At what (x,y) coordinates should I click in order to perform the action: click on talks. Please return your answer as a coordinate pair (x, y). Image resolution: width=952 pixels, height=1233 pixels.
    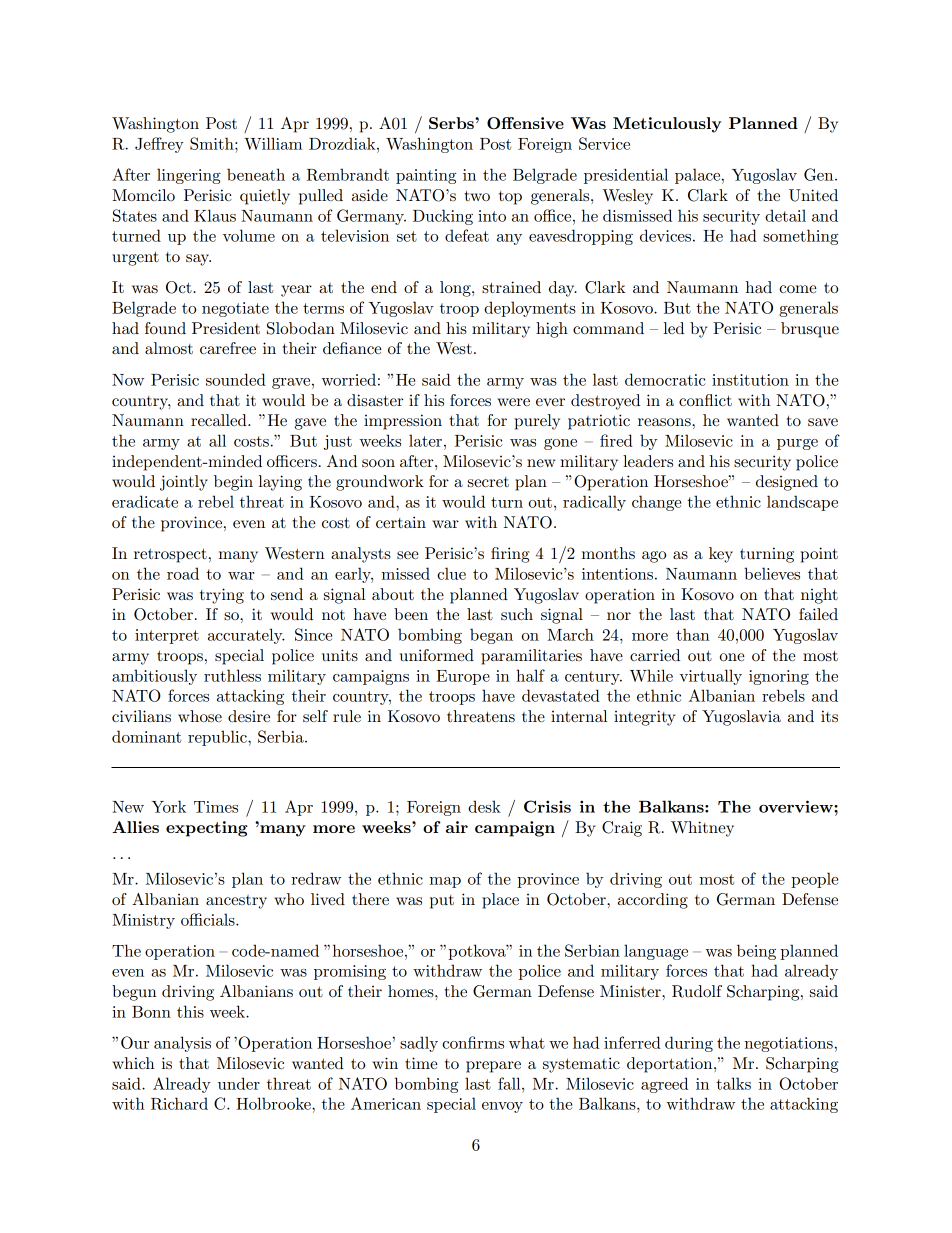
    Looking at the image, I should click on (733, 1083).
